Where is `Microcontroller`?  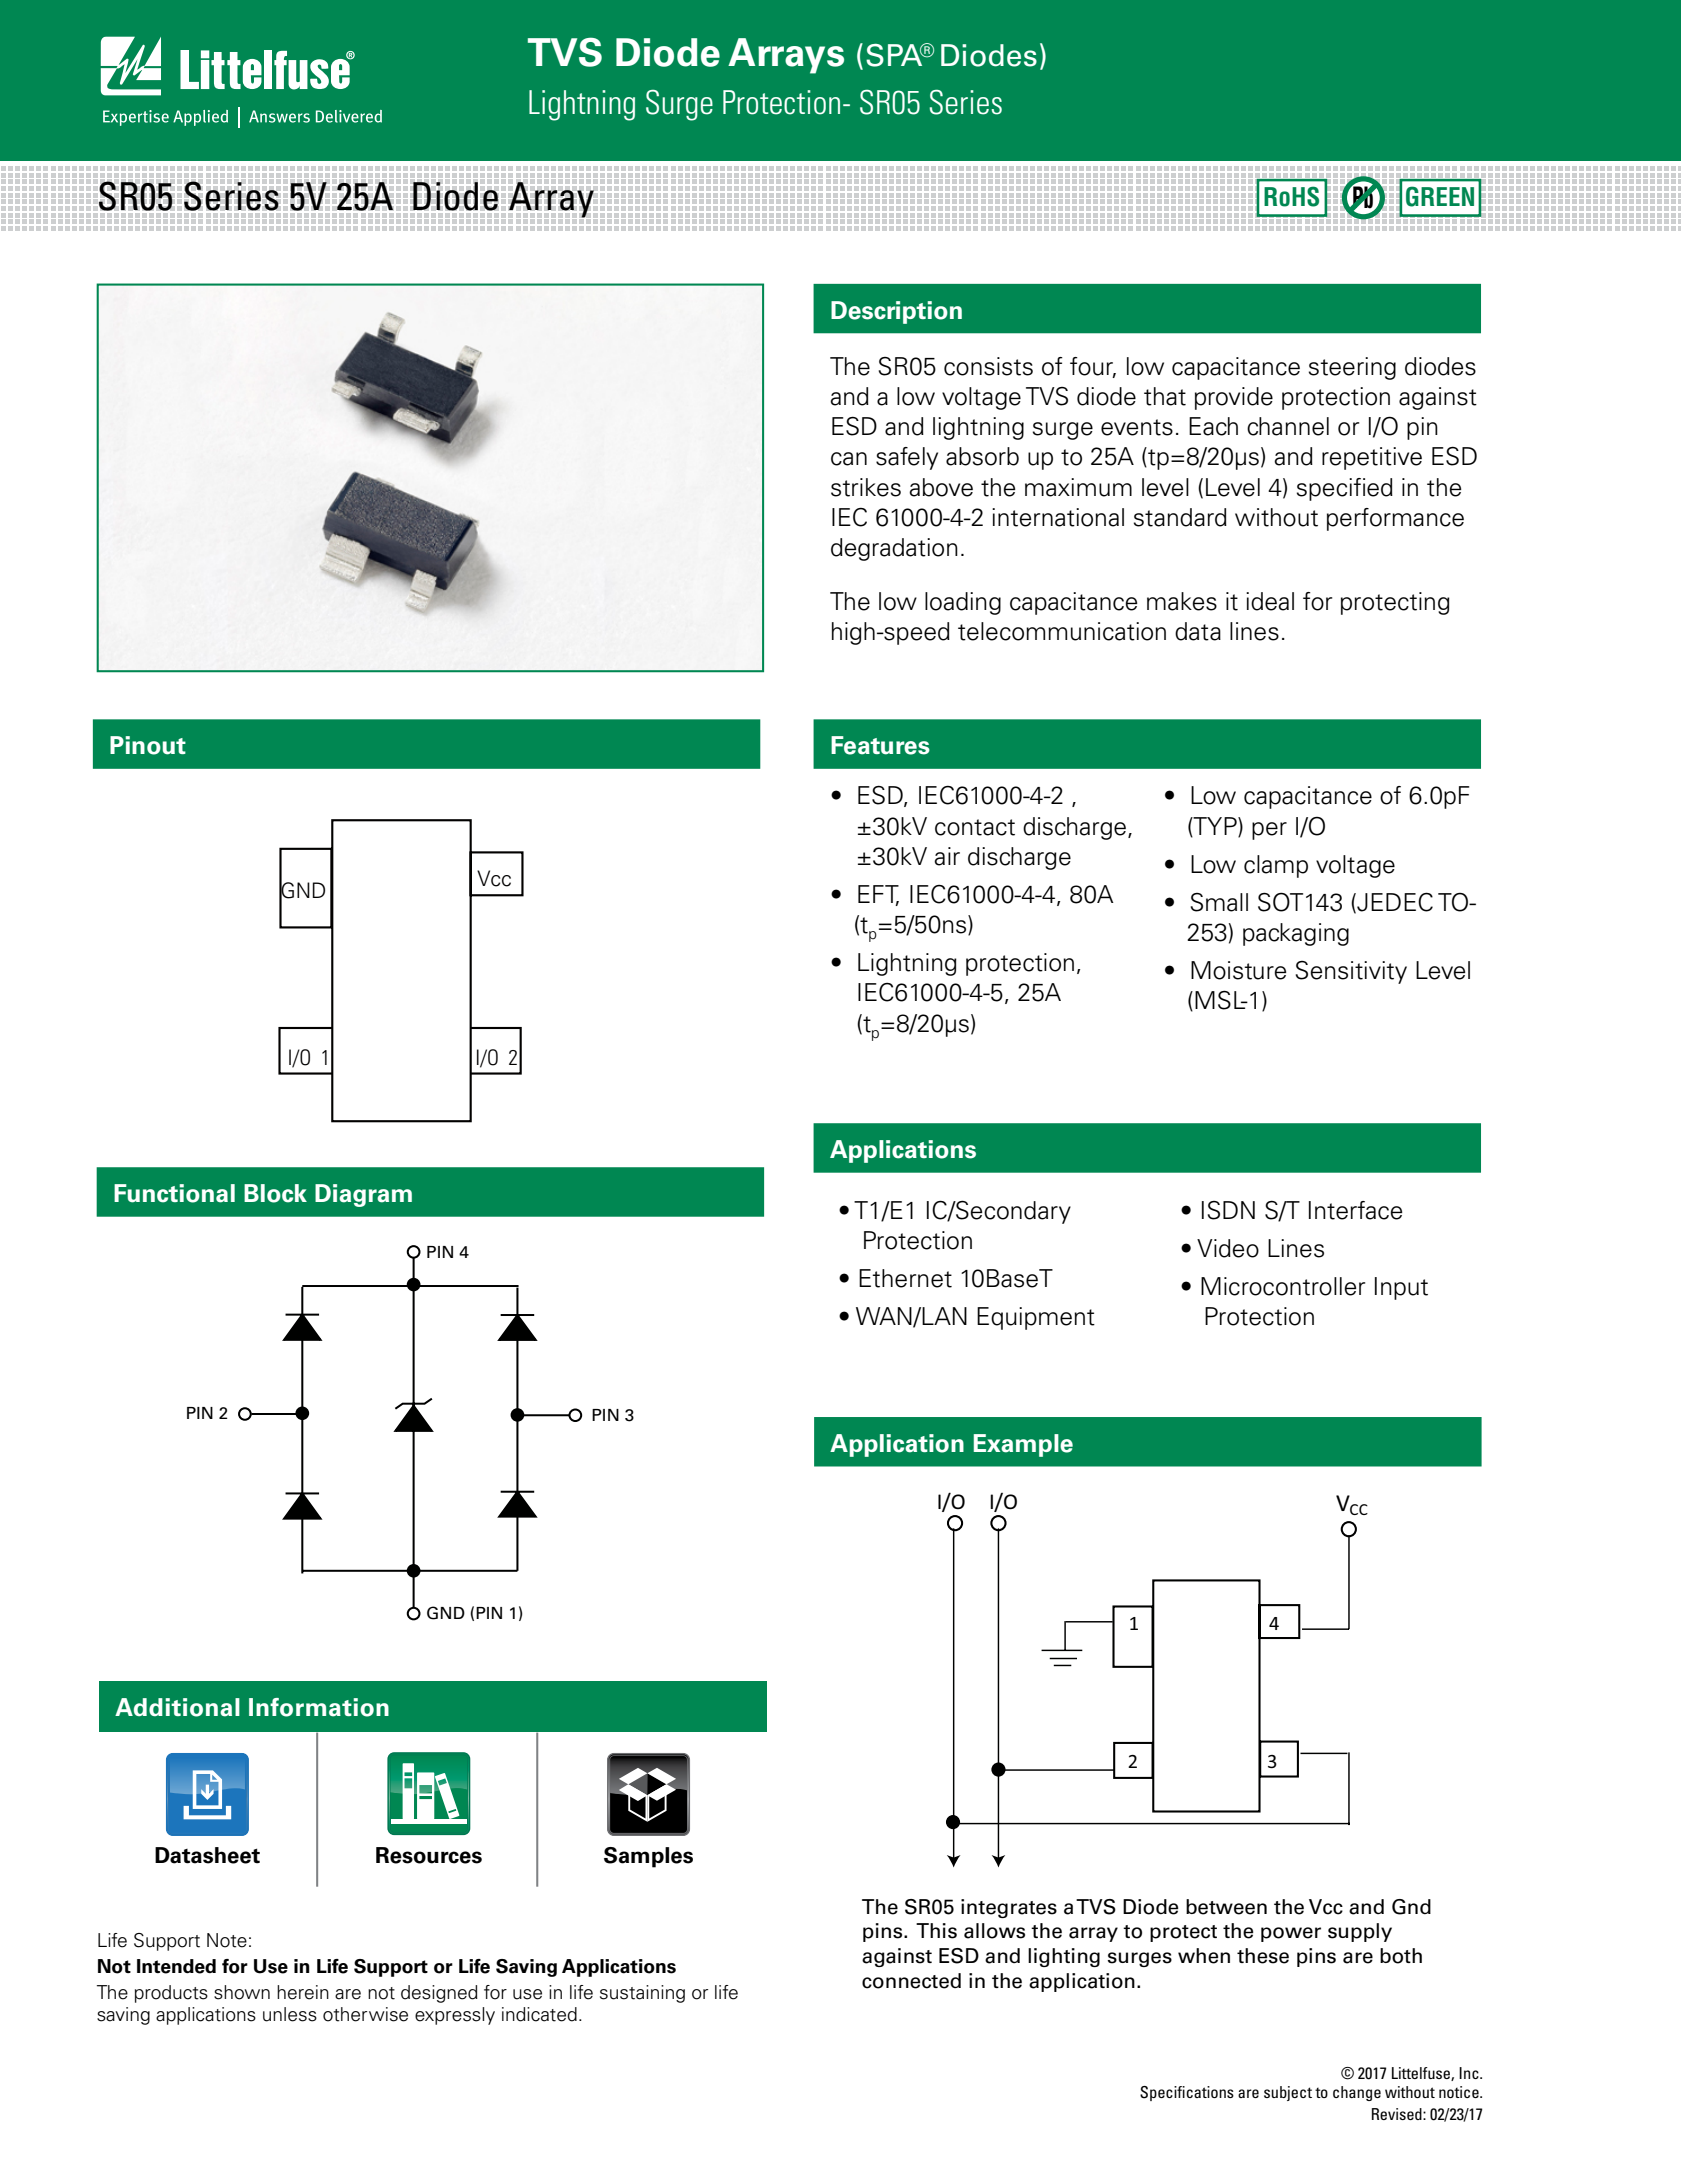
Microcontroller is located at coordinates (1283, 1286).
